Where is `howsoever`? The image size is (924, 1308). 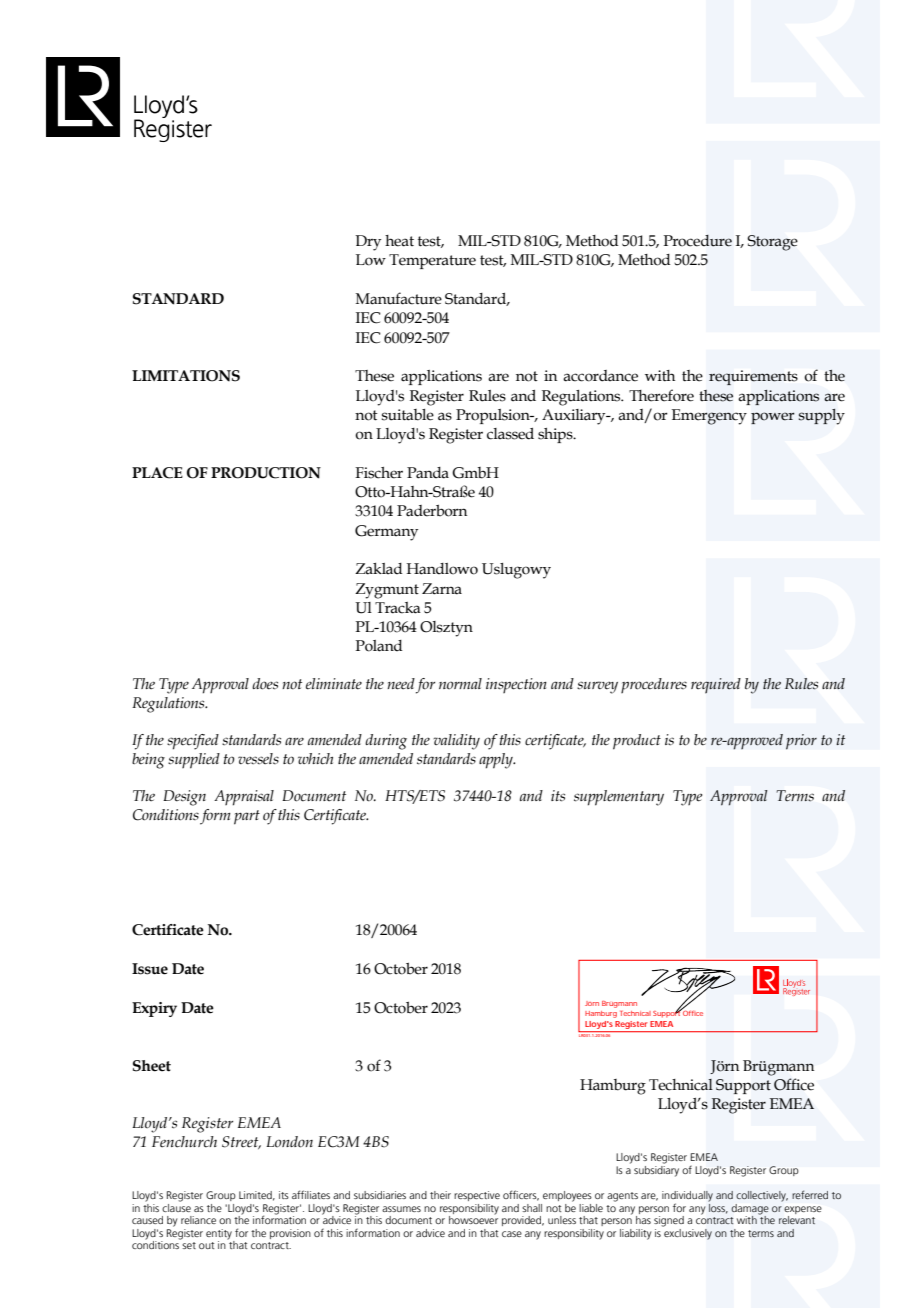 howsoever is located at coordinates (473, 1219).
